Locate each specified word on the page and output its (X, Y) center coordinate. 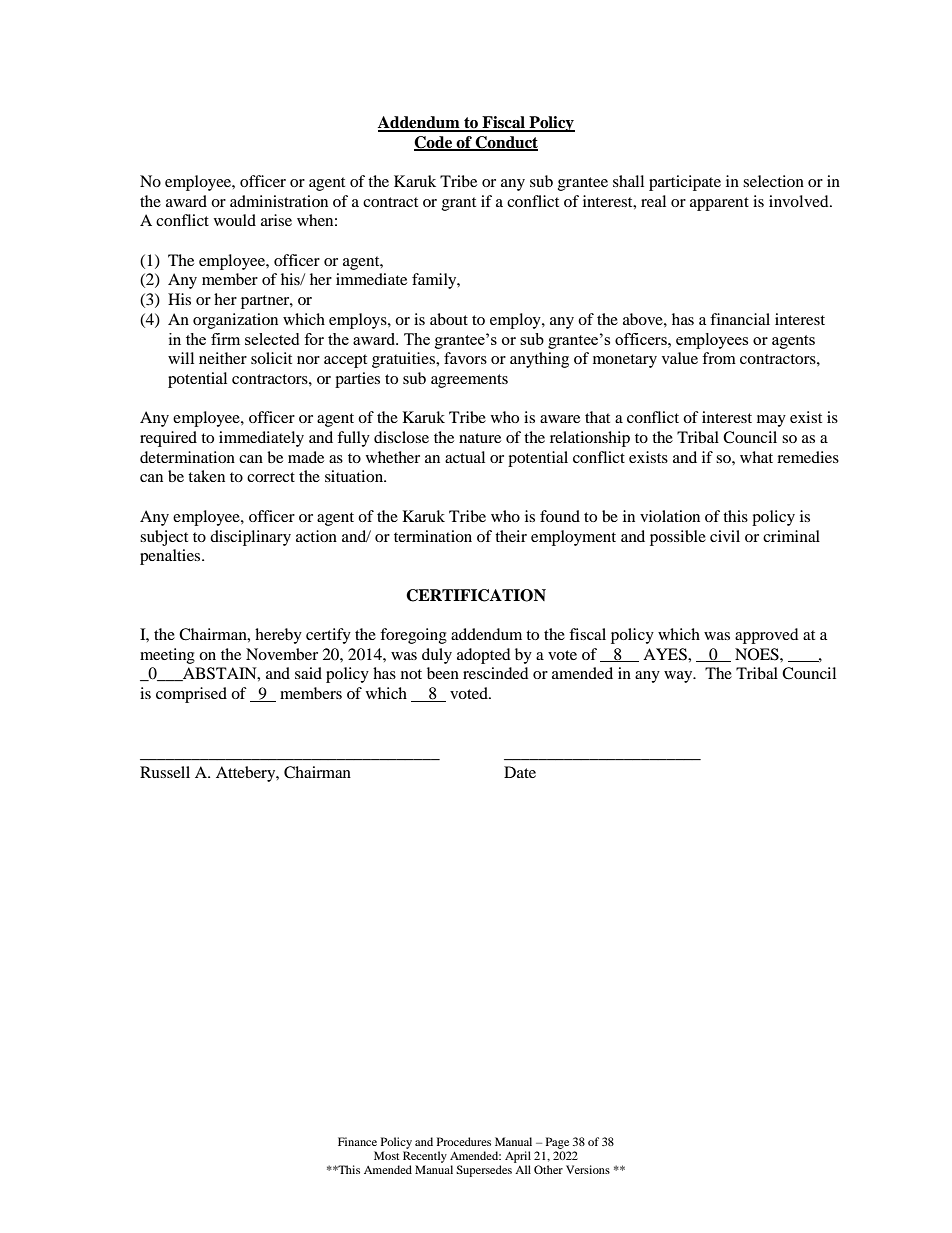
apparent (719, 204)
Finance (357, 1141)
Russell (165, 772)
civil (725, 536)
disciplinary (250, 538)
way (679, 677)
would (235, 220)
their (511, 536)
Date (520, 772)
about (449, 319)
